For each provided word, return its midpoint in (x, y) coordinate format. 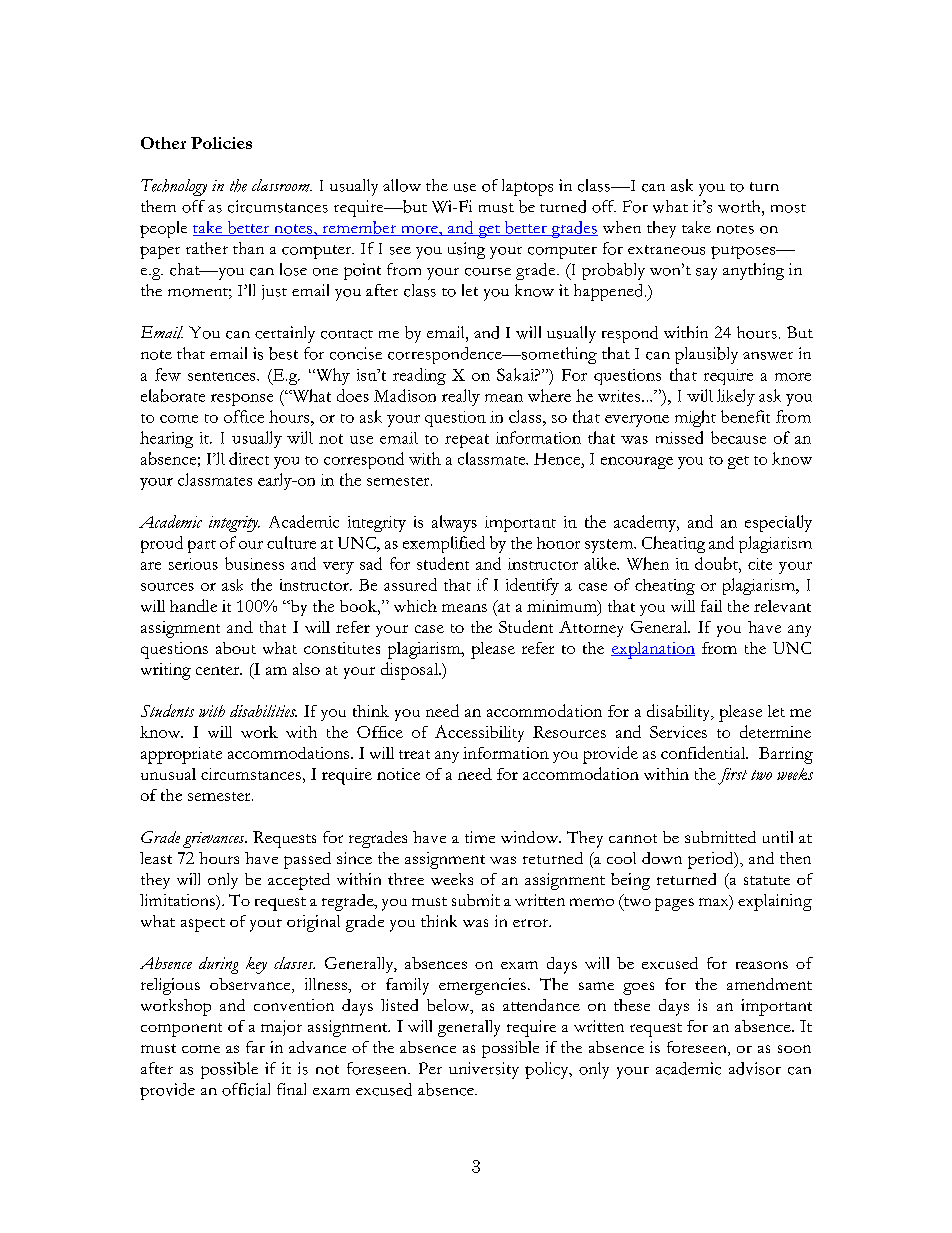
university (484, 1070)
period (712, 860)
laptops (527, 187)
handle (193, 605)
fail (711, 606)
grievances (215, 840)
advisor (755, 1068)
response (242, 399)
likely (736, 397)
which (415, 606)
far (255, 1047)
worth (740, 206)
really (461, 397)
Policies (221, 143)
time (480, 837)
